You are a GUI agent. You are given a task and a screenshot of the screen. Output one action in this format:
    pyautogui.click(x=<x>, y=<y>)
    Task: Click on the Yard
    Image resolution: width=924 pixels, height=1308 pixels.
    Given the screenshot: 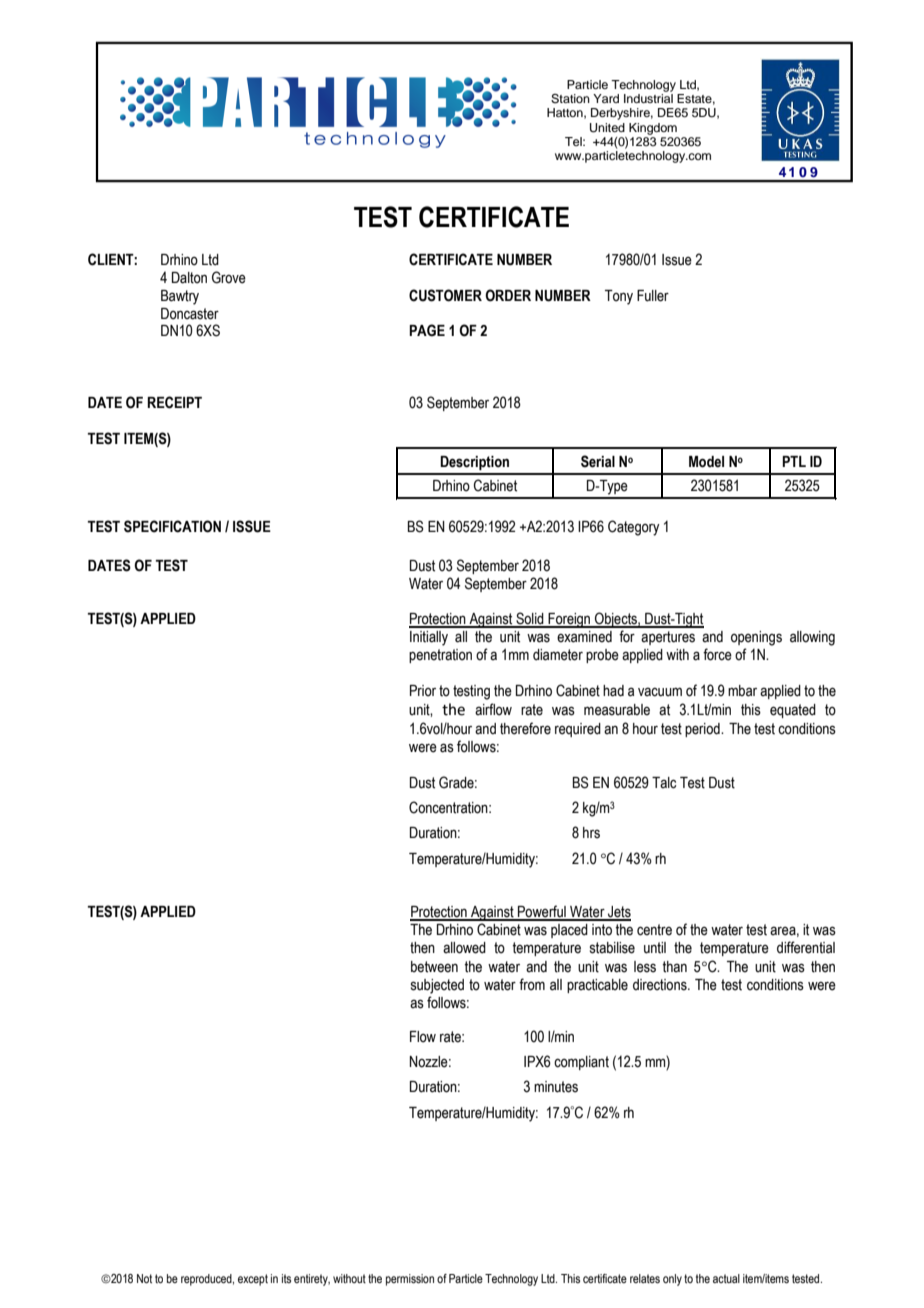 What is the action you would take?
    pyautogui.click(x=606, y=98)
